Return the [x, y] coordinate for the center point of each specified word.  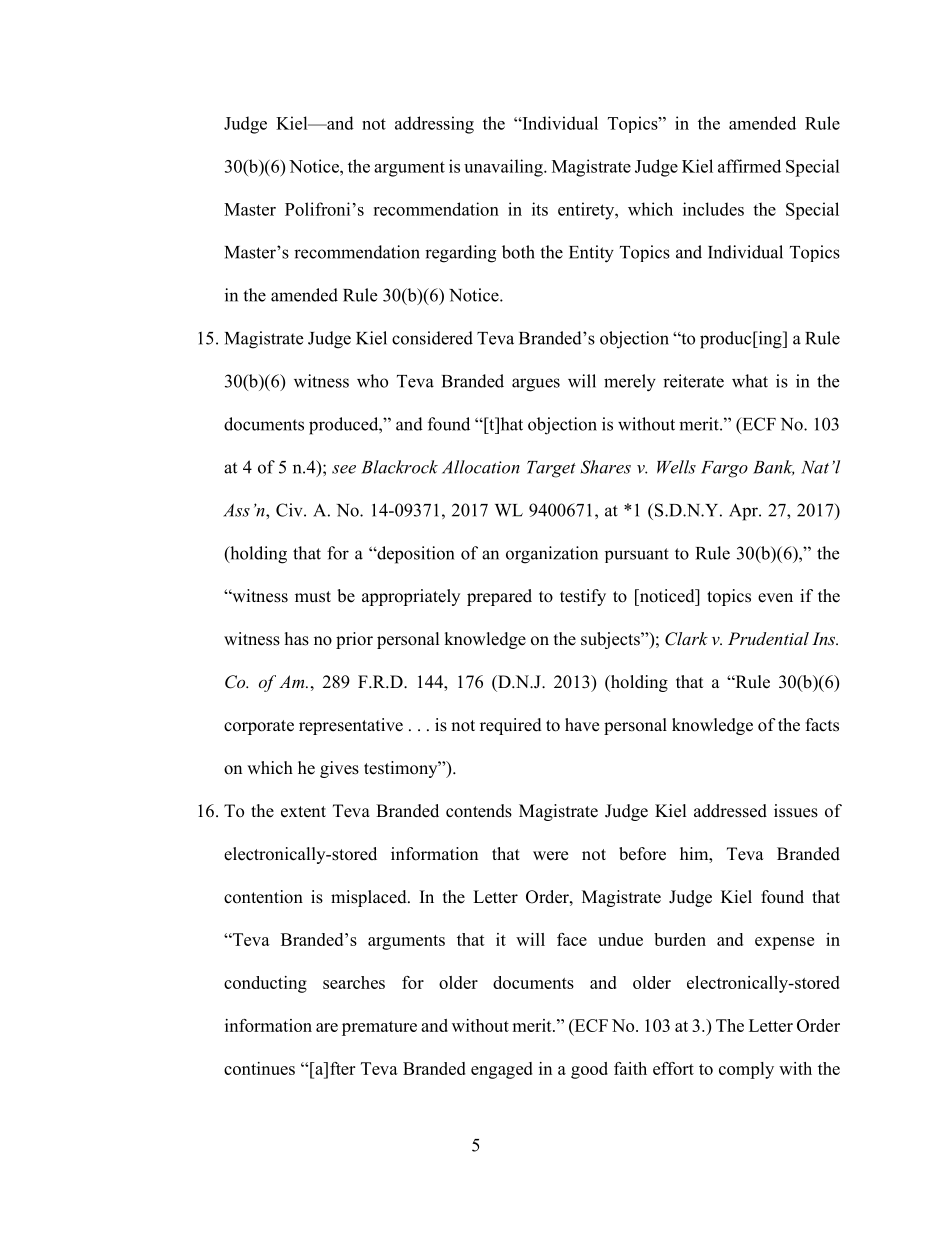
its [540, 209]
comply [746, 1070]
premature [379, 1028]
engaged [502, 1070]
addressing [434, 125]
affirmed [749, 166]
